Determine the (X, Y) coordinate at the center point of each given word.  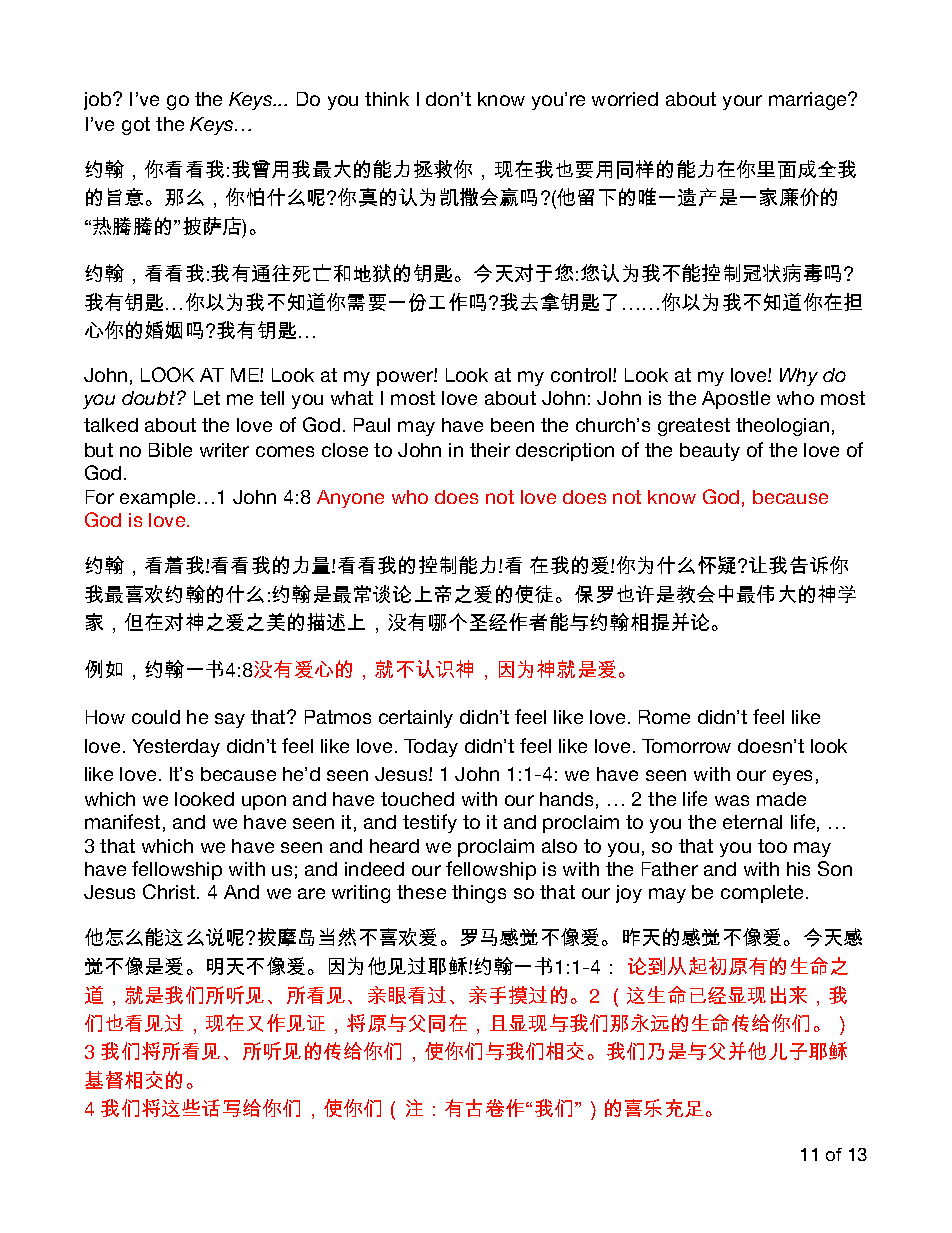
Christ (170, 891)
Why (799, 377)
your (742, 102)
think (387, 99)
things (479, 894)
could (156, 717)
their (490, 450)
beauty (710, 452)
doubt (150, 398)
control (582, 375)
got (136, 126)
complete (764, 894)
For (100, 497)
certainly (416, 719)
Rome (664, 717)
